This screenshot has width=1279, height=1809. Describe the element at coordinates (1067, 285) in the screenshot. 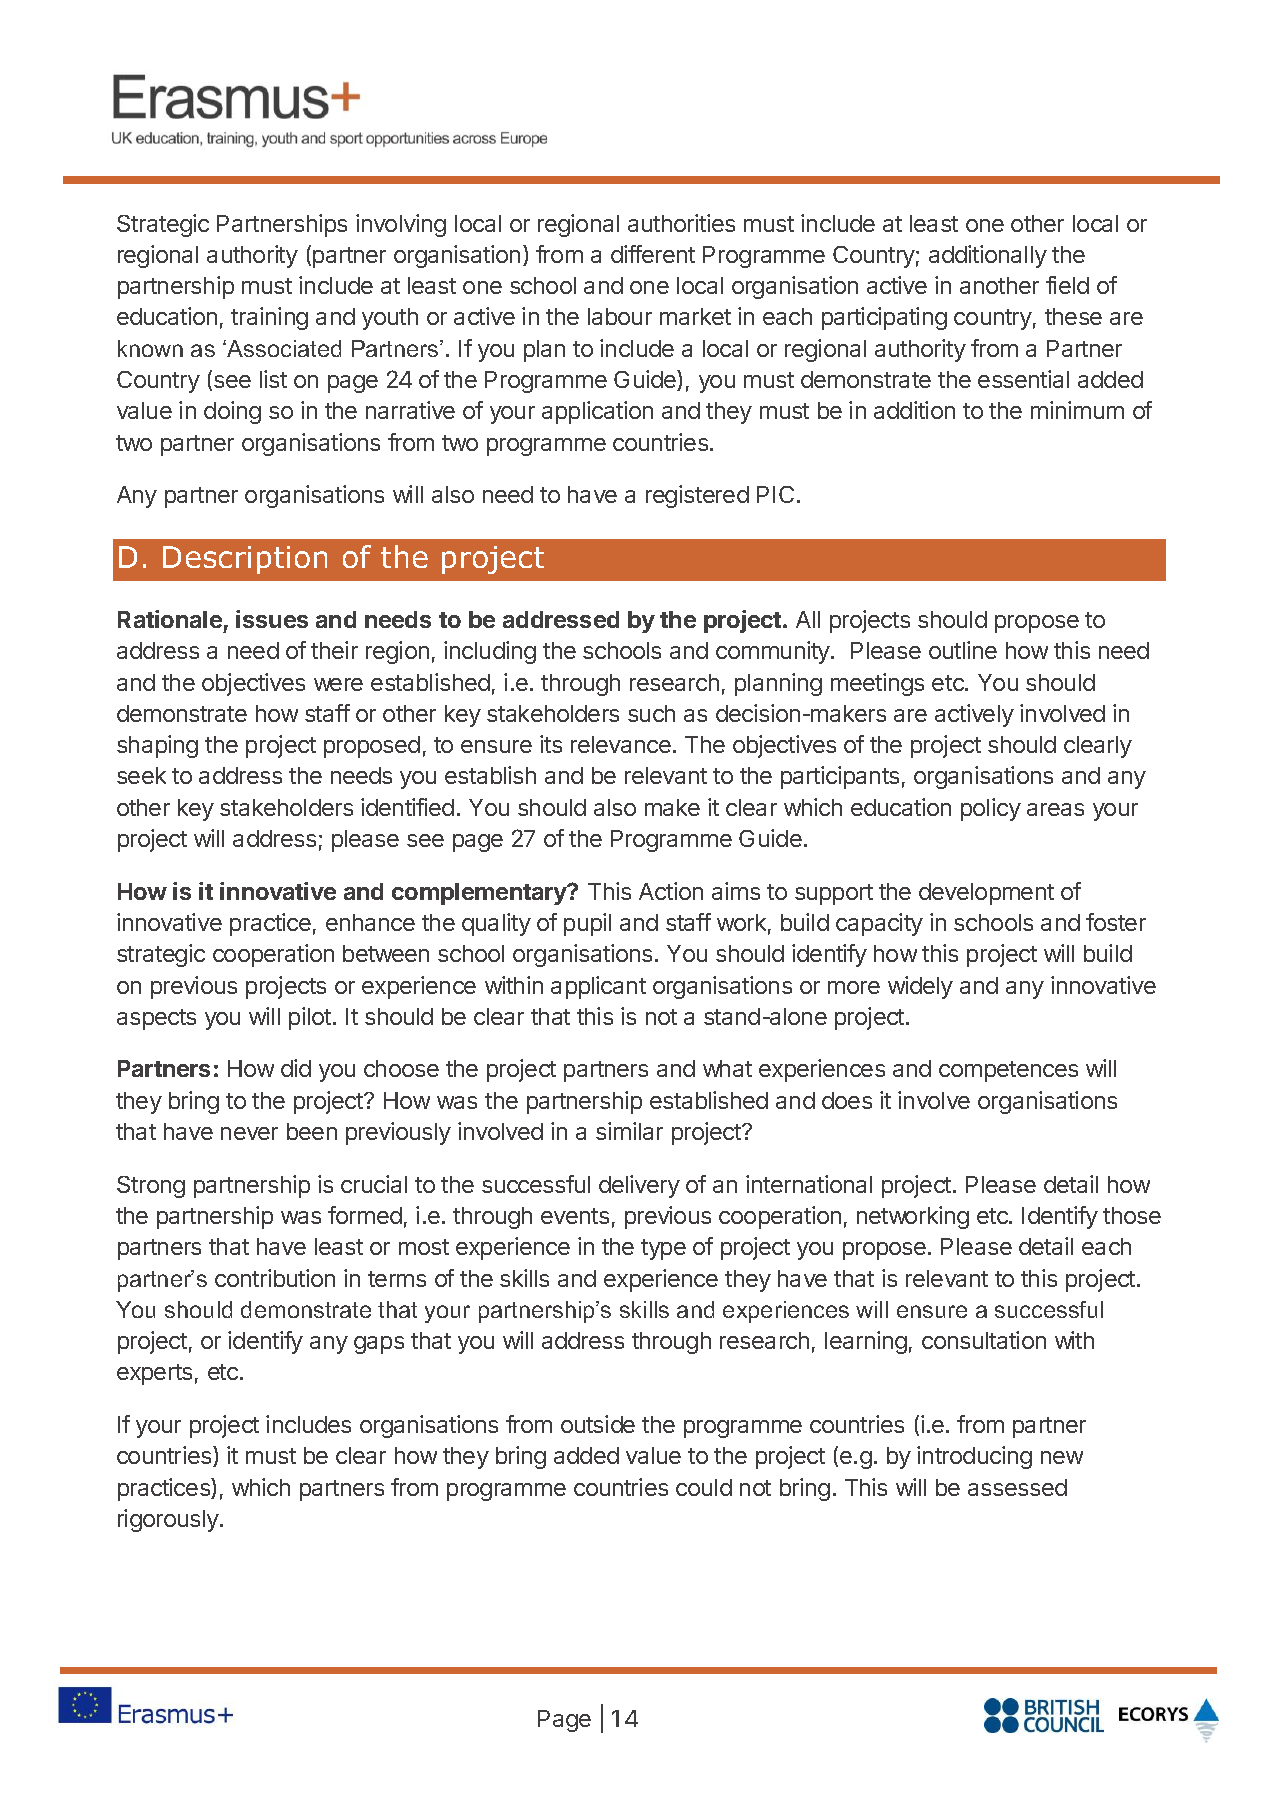

I see `field` at that location.
